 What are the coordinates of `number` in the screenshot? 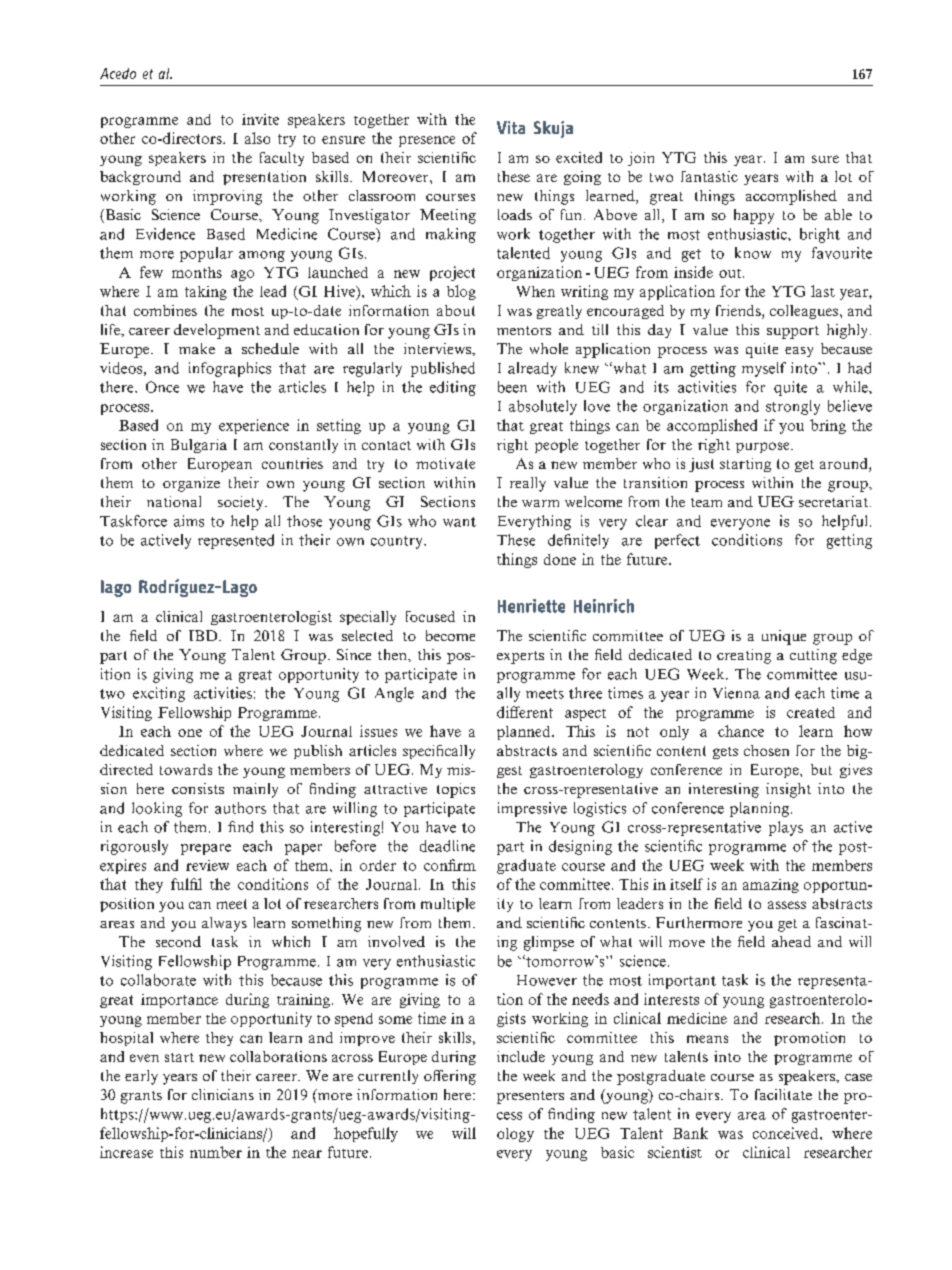 It's located at (216, 1152).
